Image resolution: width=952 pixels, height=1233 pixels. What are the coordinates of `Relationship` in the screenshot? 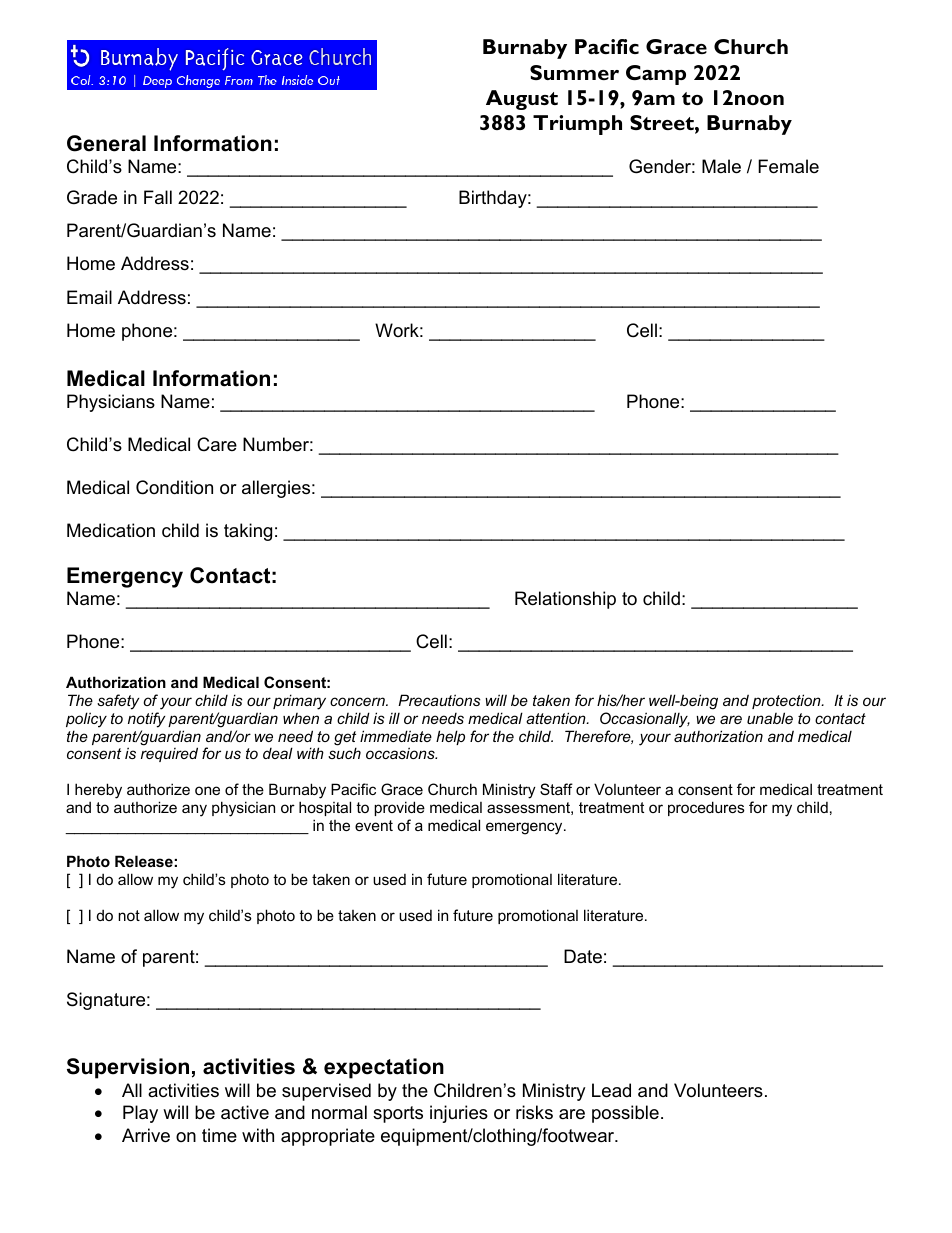 It's located at (565, 600).
